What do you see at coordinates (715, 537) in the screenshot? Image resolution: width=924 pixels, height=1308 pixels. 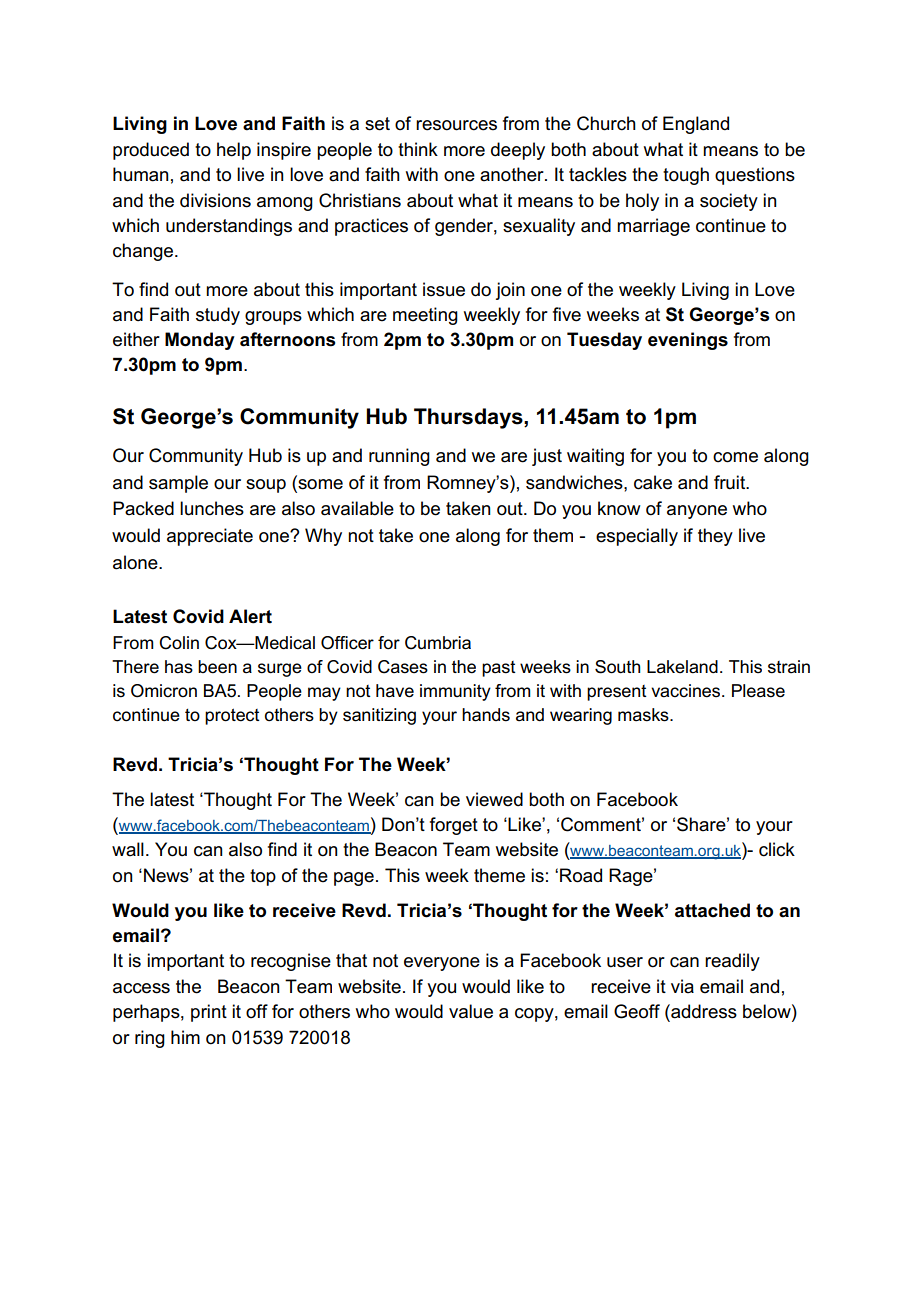 I see `they` at bounding box center [715, 537].
